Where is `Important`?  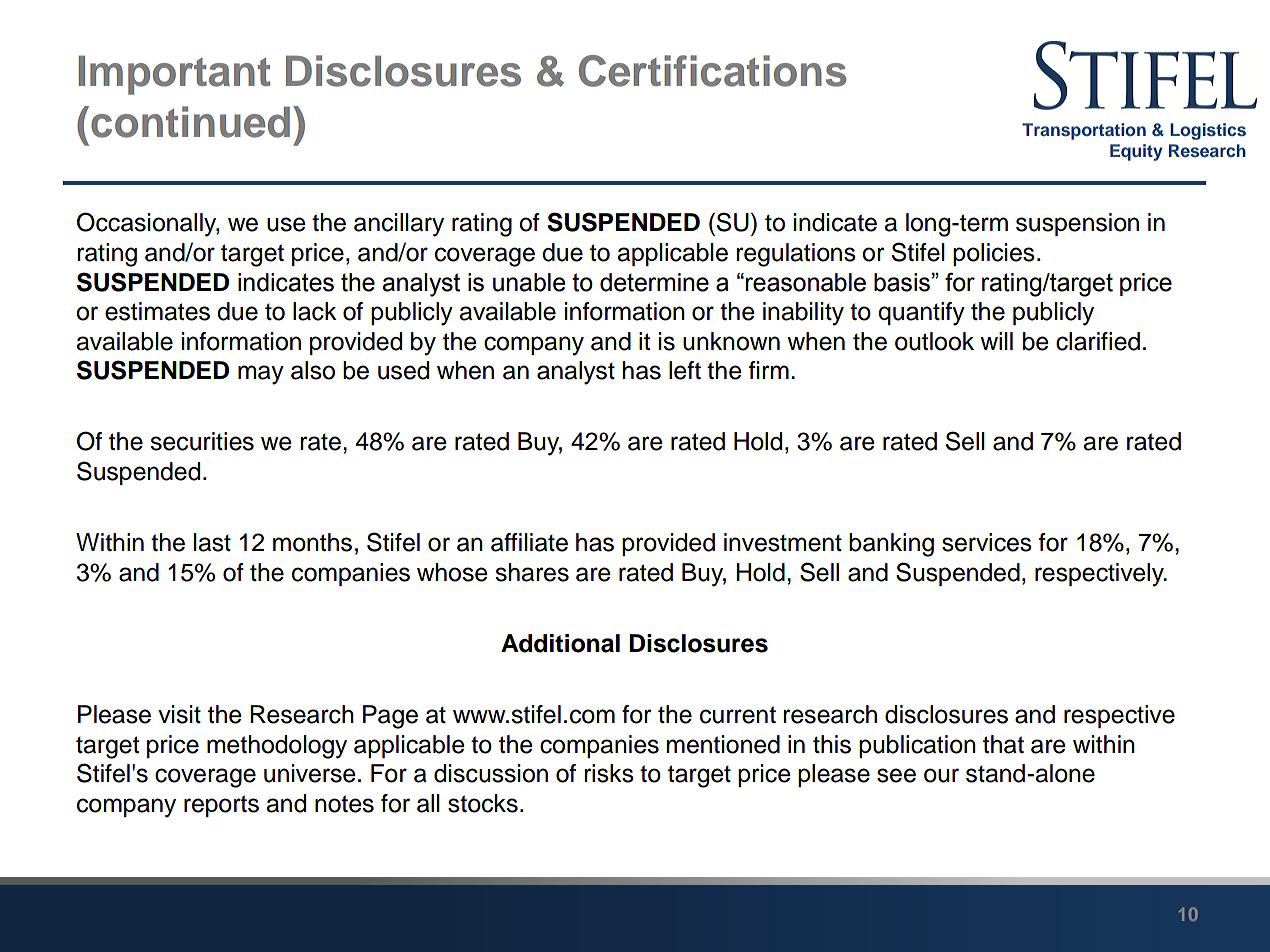
Important is located at coordinates (174, 75).
